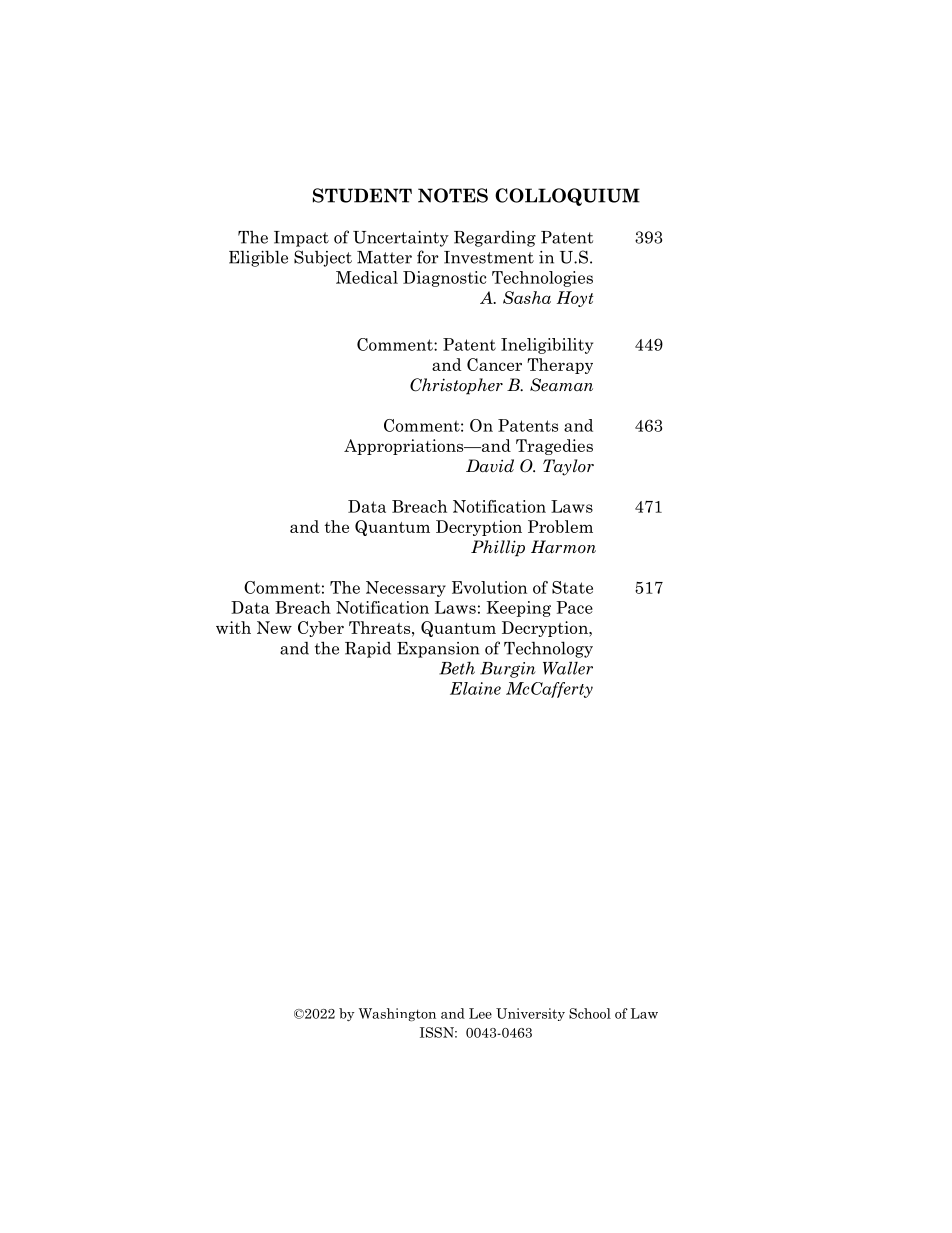 The height and width of the screenshot is (1233, 952). I want to click on Expansion, so click(438, 650).
